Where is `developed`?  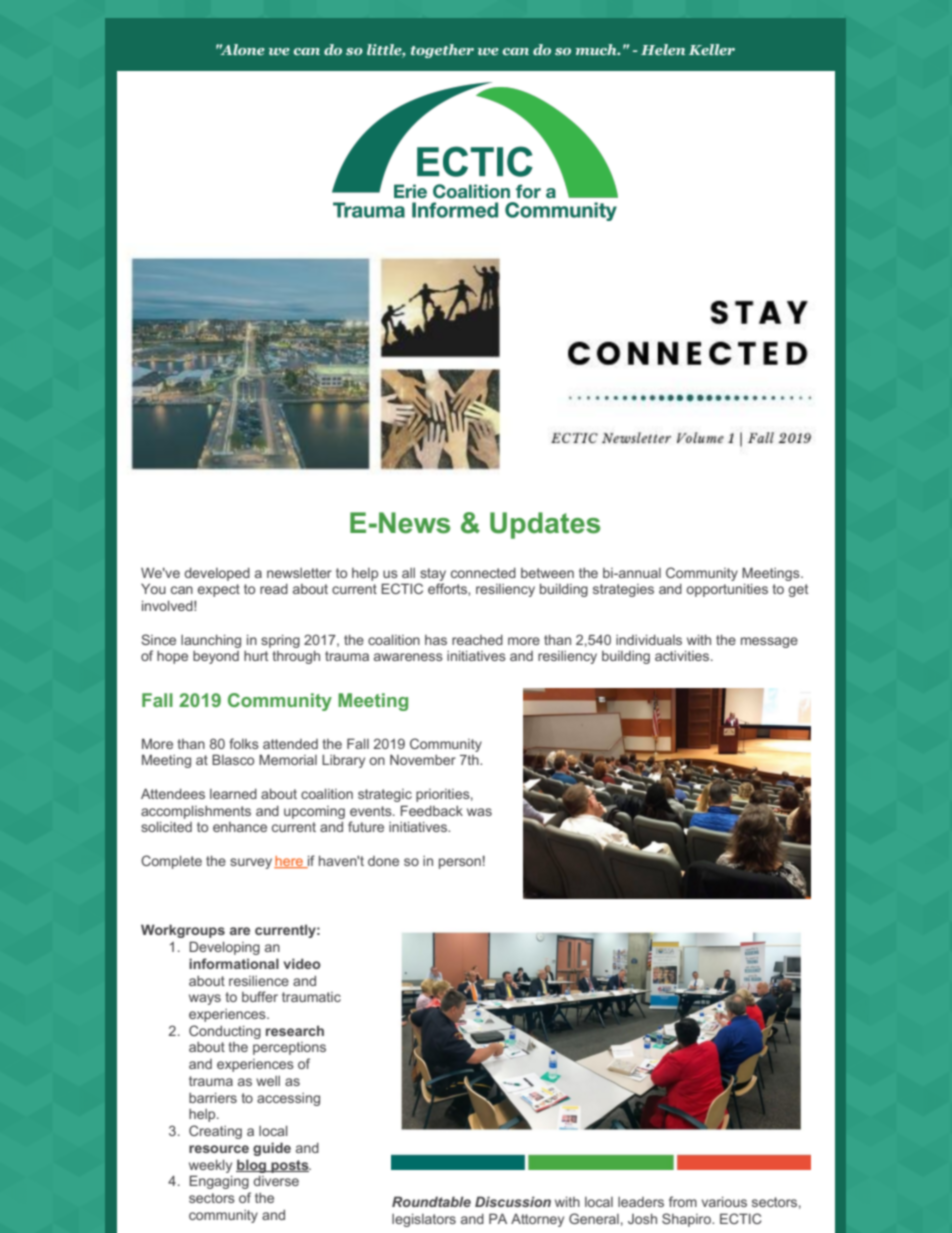 developed is located at coordinates (217, 574).
